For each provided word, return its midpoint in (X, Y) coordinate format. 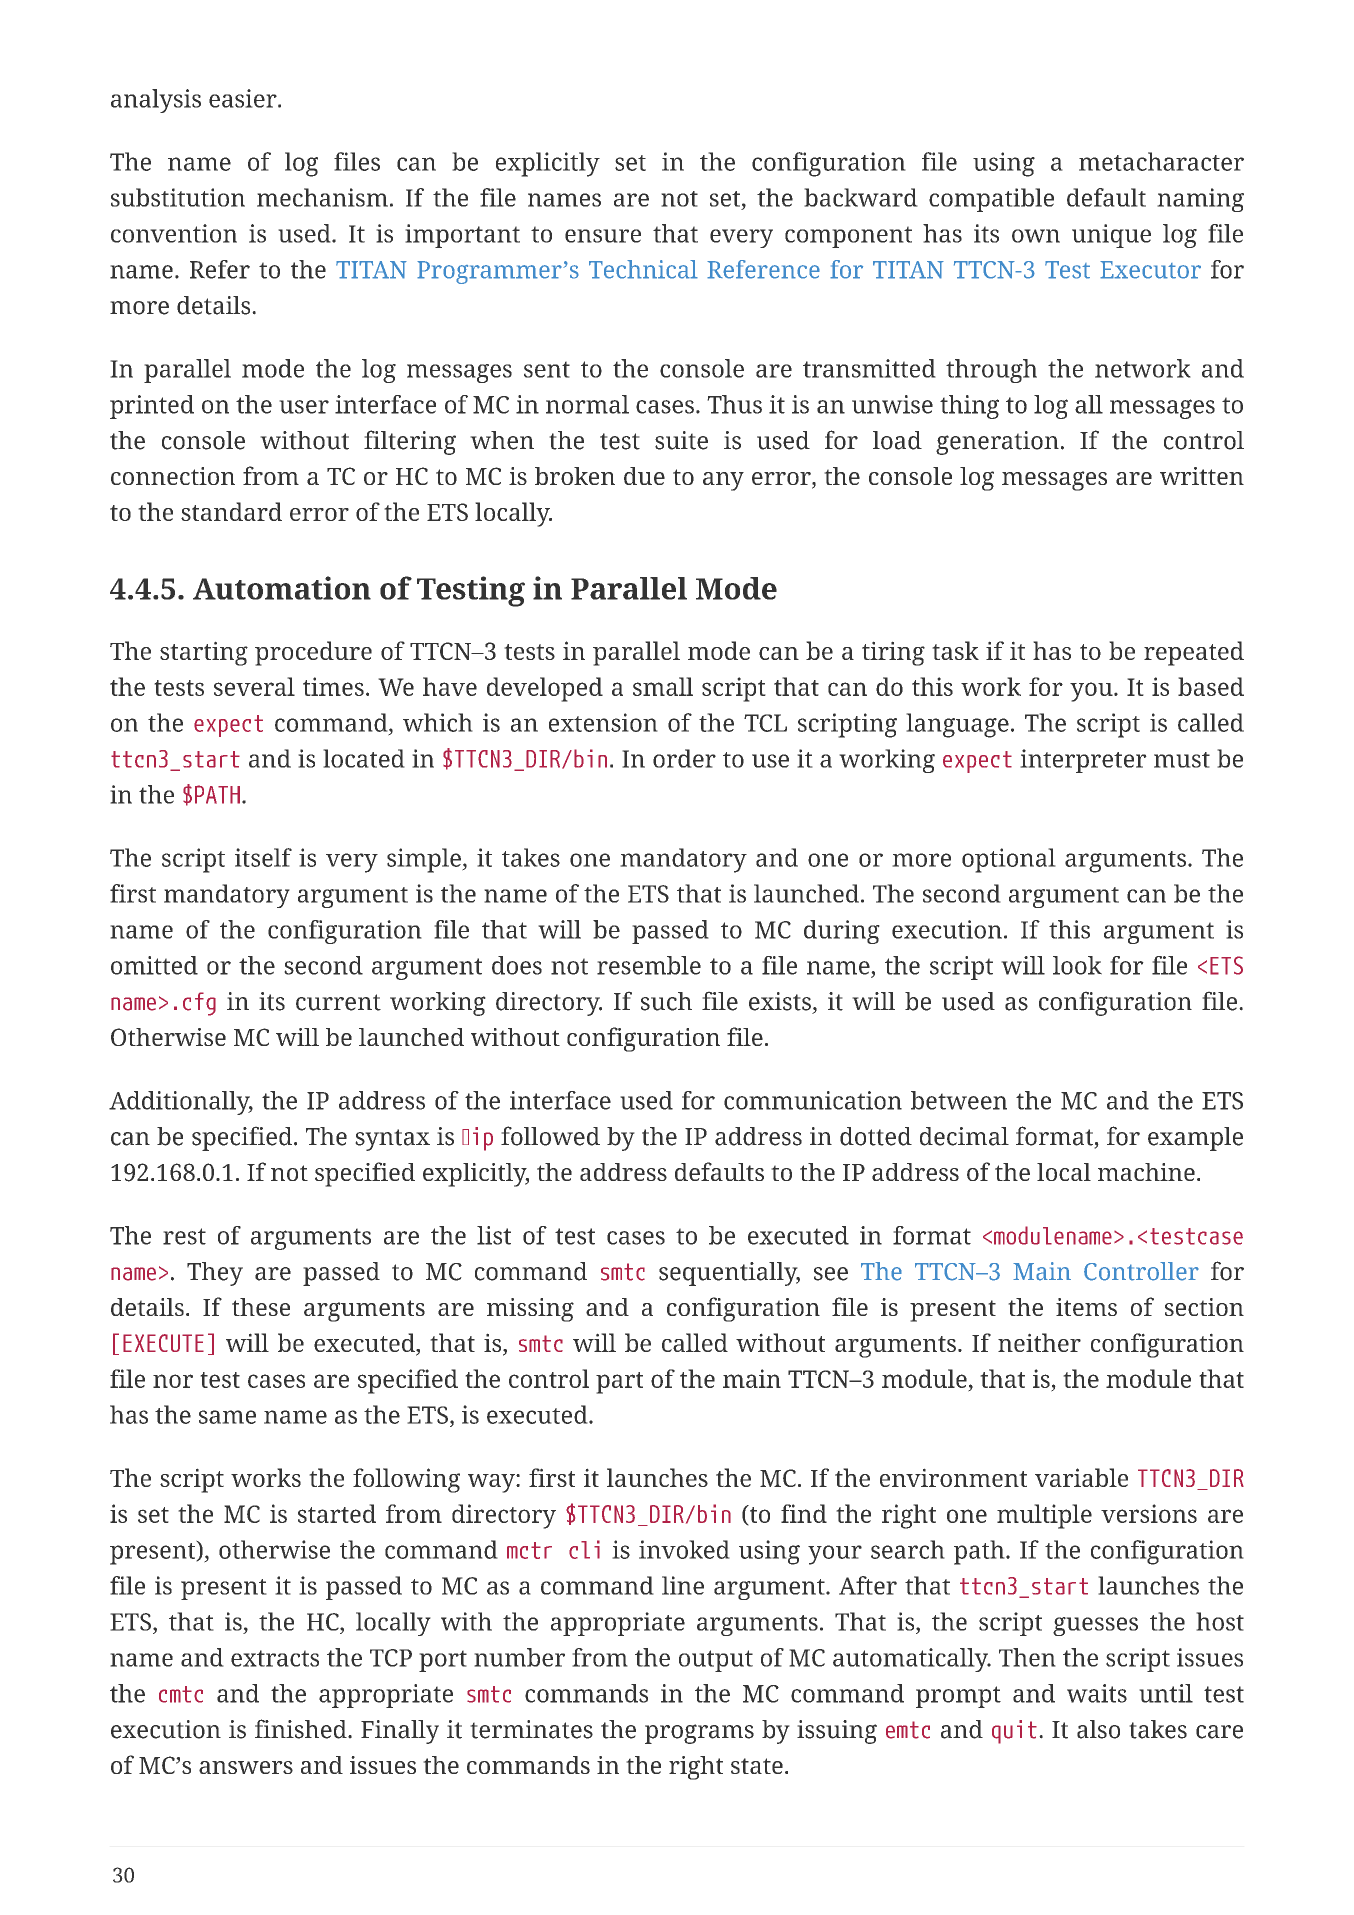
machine (1146, 1172)
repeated (1194, 653)
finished (302, 1729)
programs (699, 1734)
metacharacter (1161, 161)
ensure (603, 236)
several (254, 686)
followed (550, 1136)
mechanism (322, 197)
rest (184, 1236)
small (663, 686)
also (1098, 1729)
